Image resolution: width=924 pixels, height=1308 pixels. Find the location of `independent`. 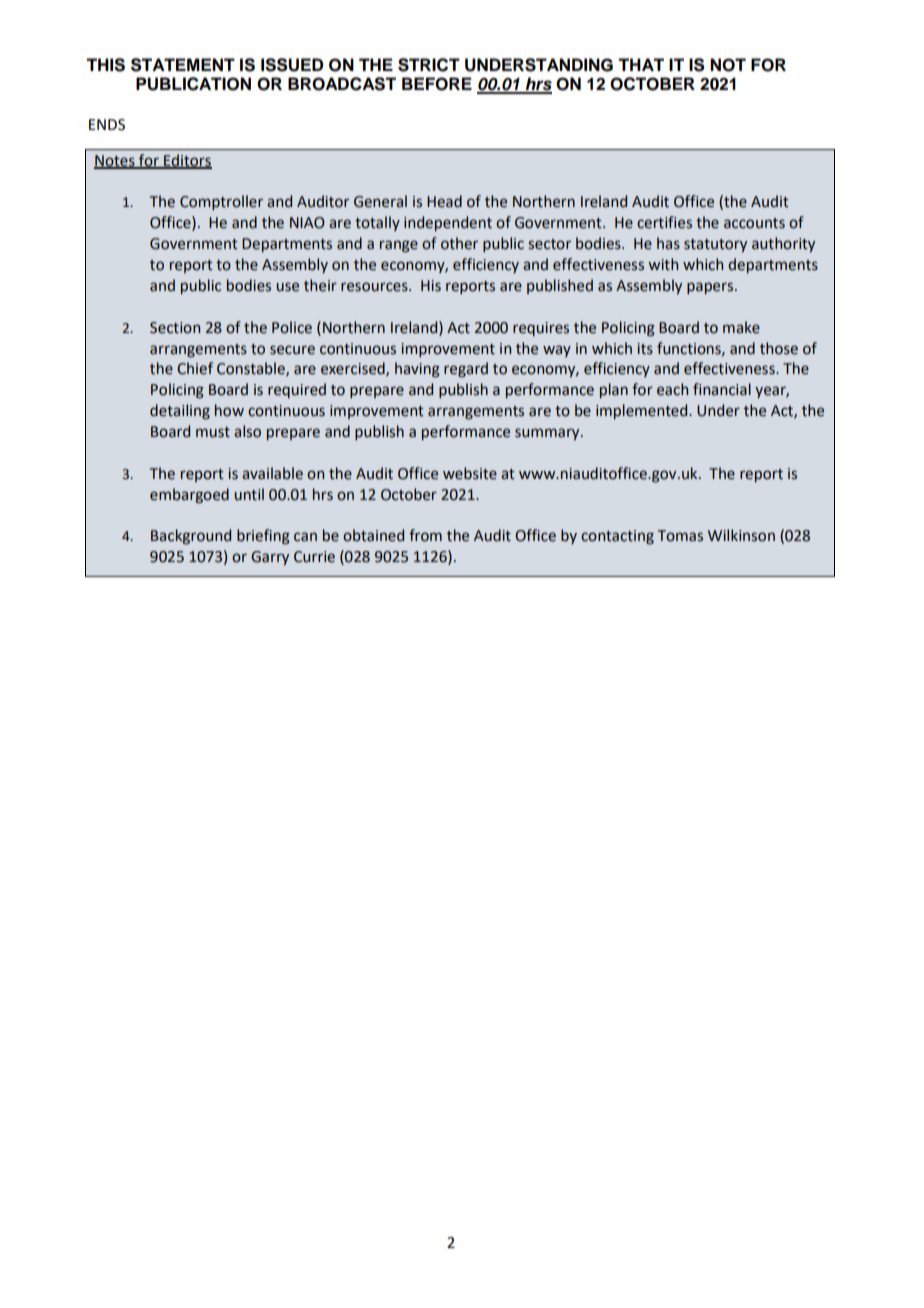

independent is located at coordinates (448, 223).
